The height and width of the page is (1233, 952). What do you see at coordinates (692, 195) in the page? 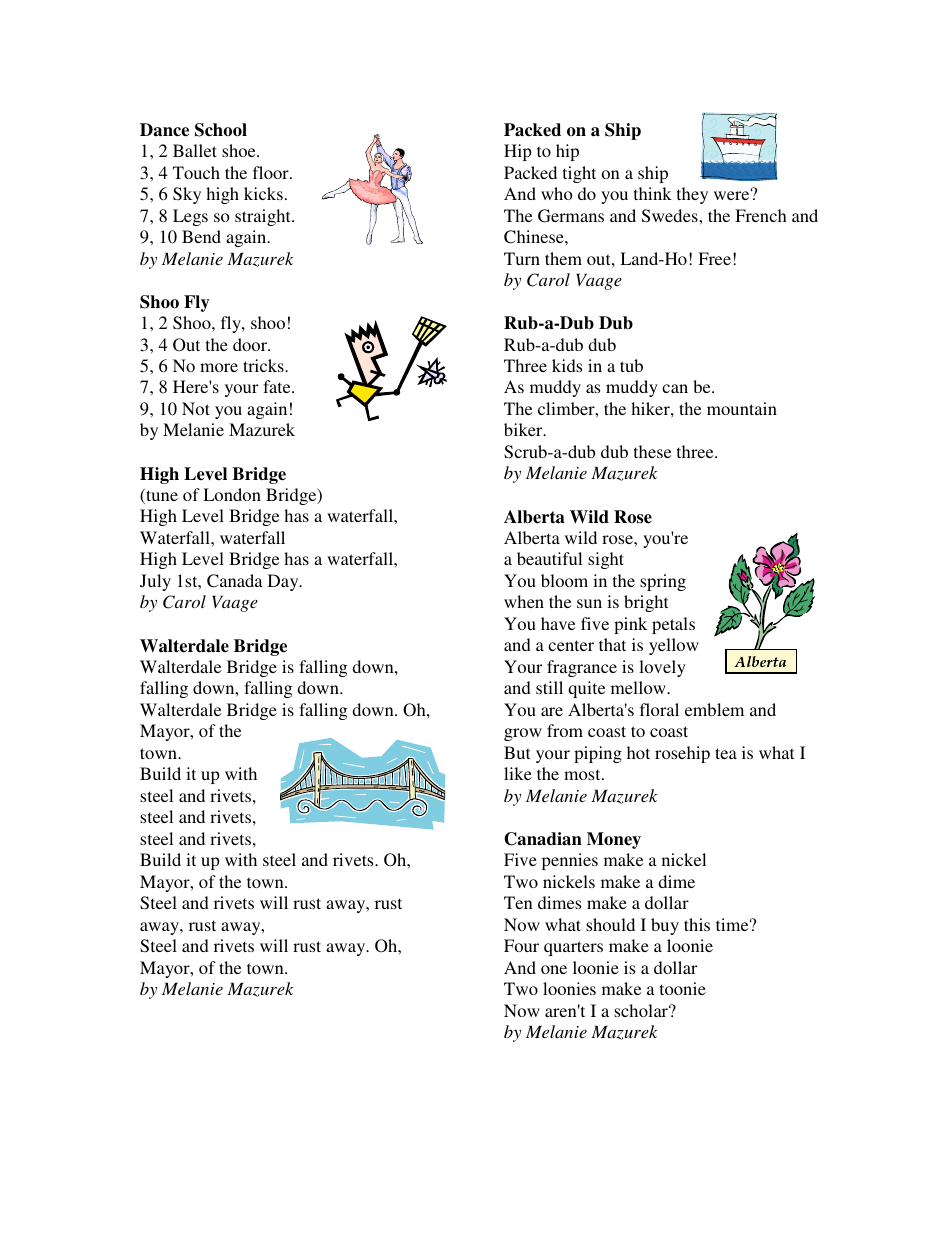
I see `they` at bounding box center [692, 195].
